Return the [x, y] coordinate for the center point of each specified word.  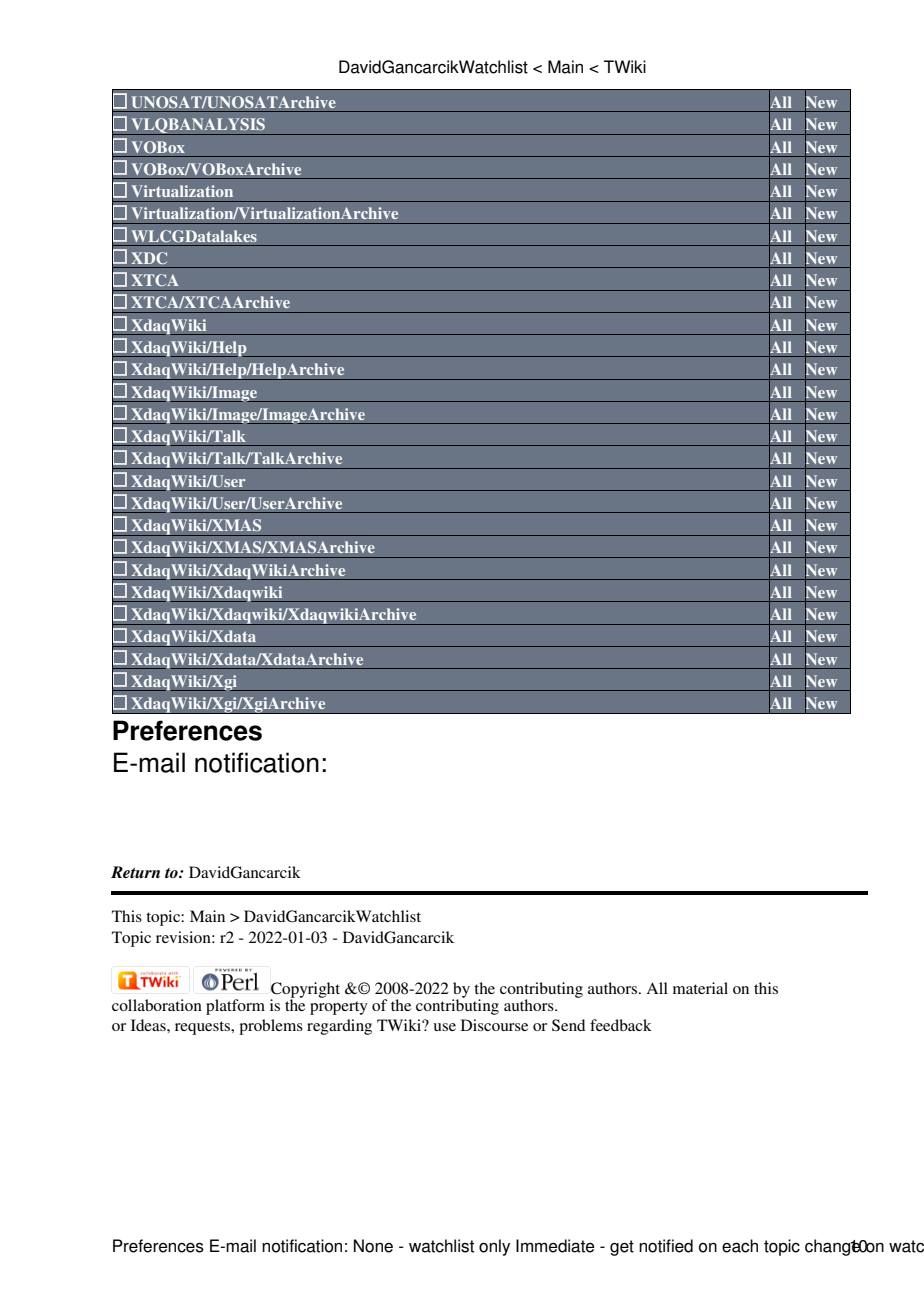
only [494, 1247]
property [339, 1008]
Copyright [305, 991]
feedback [621, 1025]
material [700, 988]
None [373, 1246]
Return [135, 872]
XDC [149, 258]
